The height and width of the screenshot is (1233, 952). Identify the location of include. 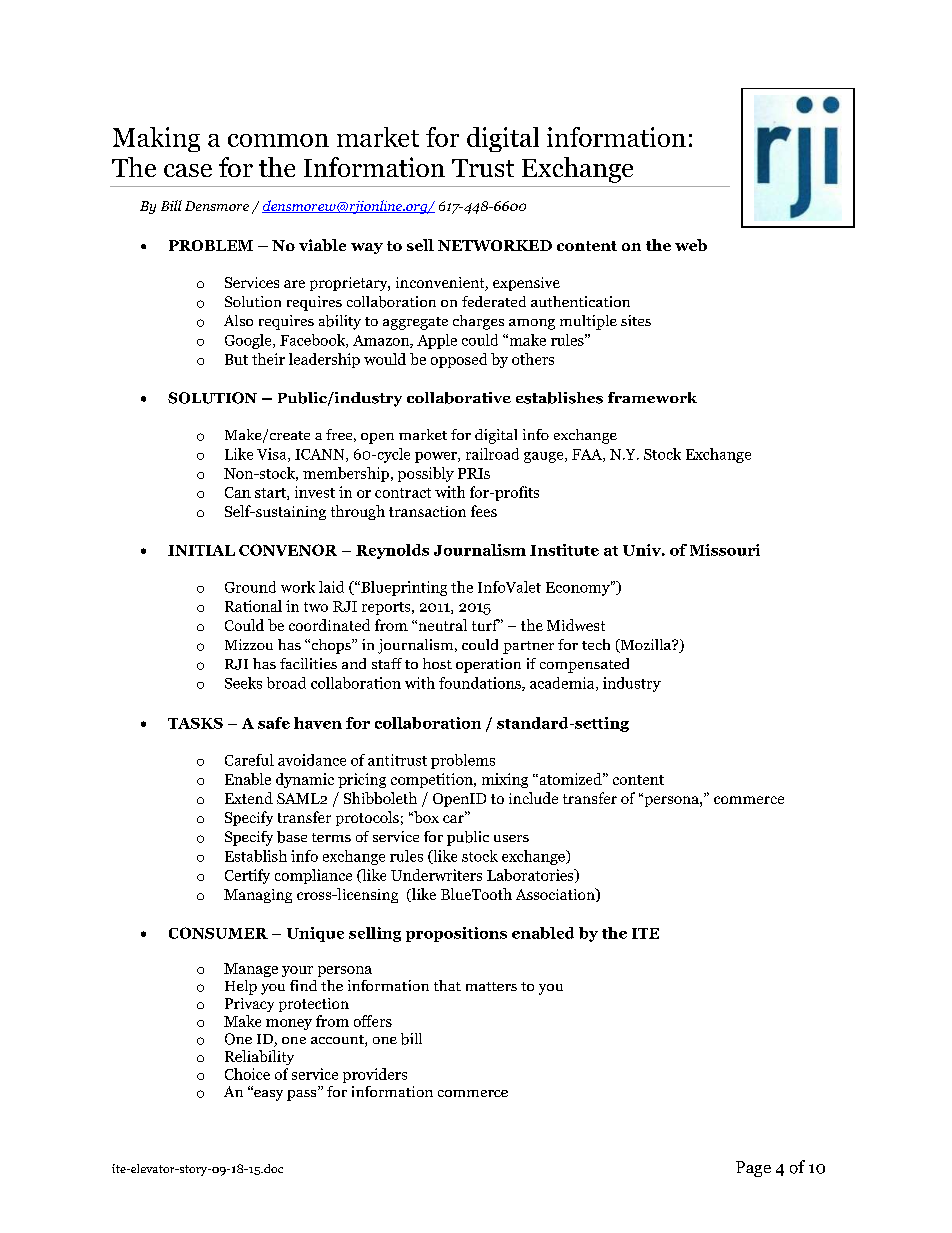
(533, 798).
